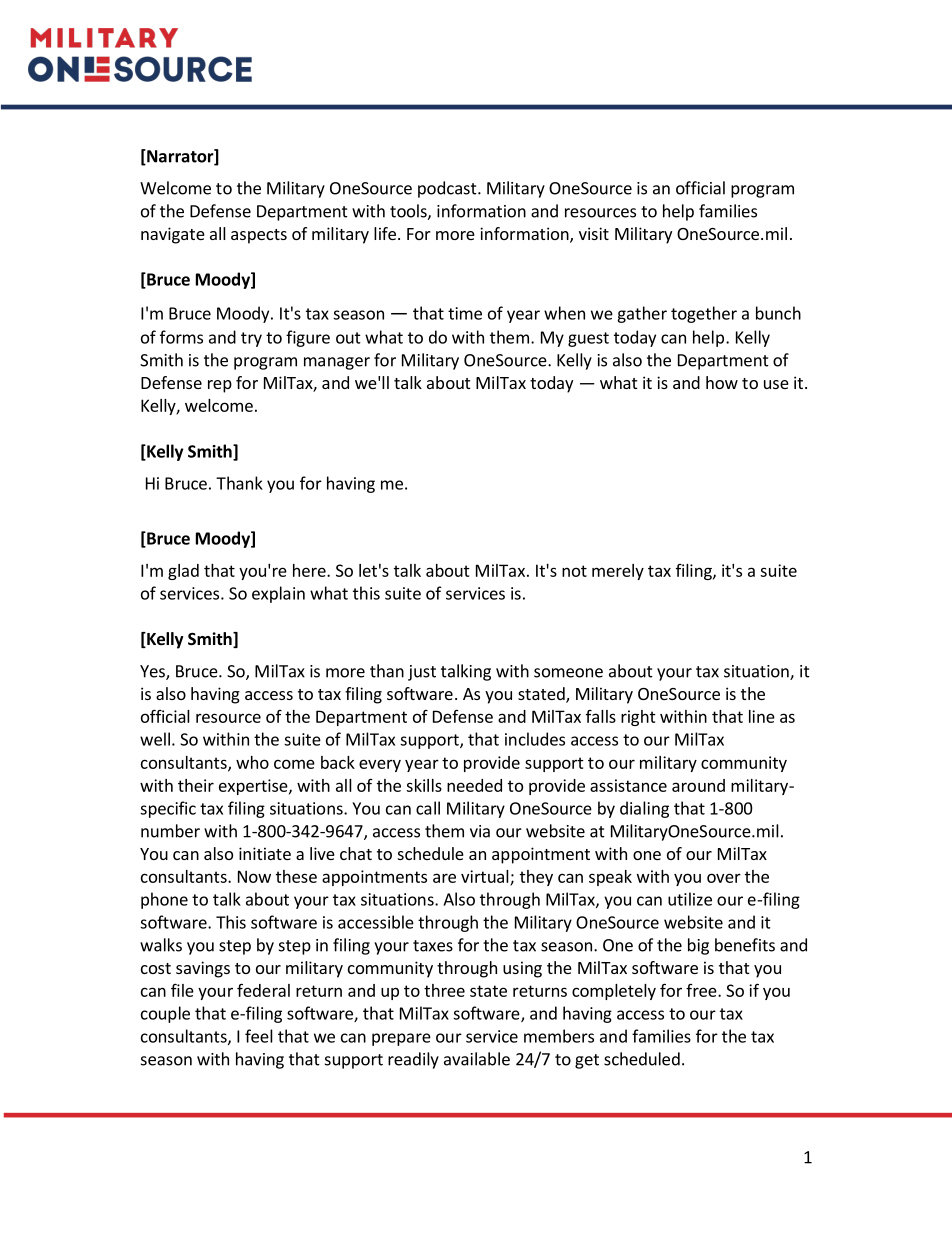 The height and width of the document is (1233, 952). I want to click on feel, so click(259, 1036).
